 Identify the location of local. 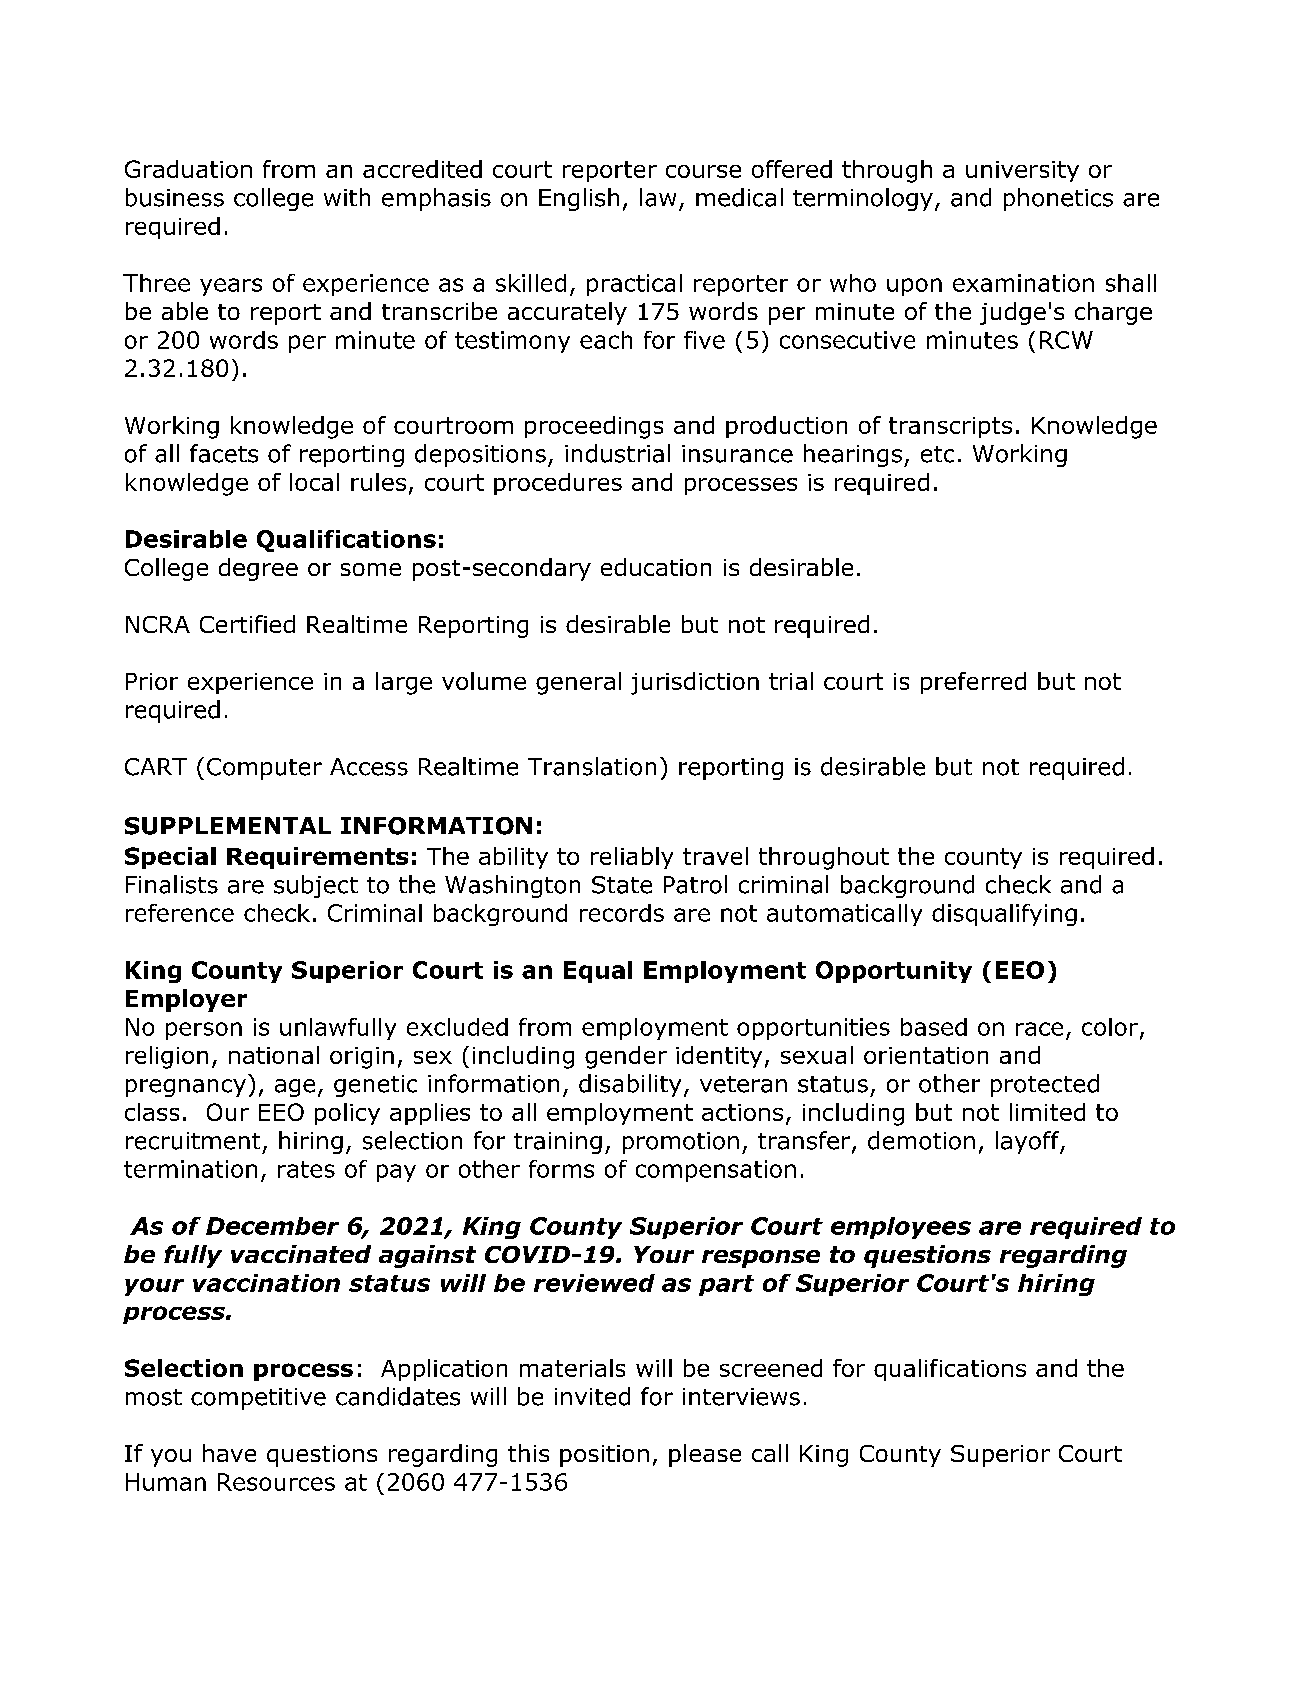
(314, 482).
